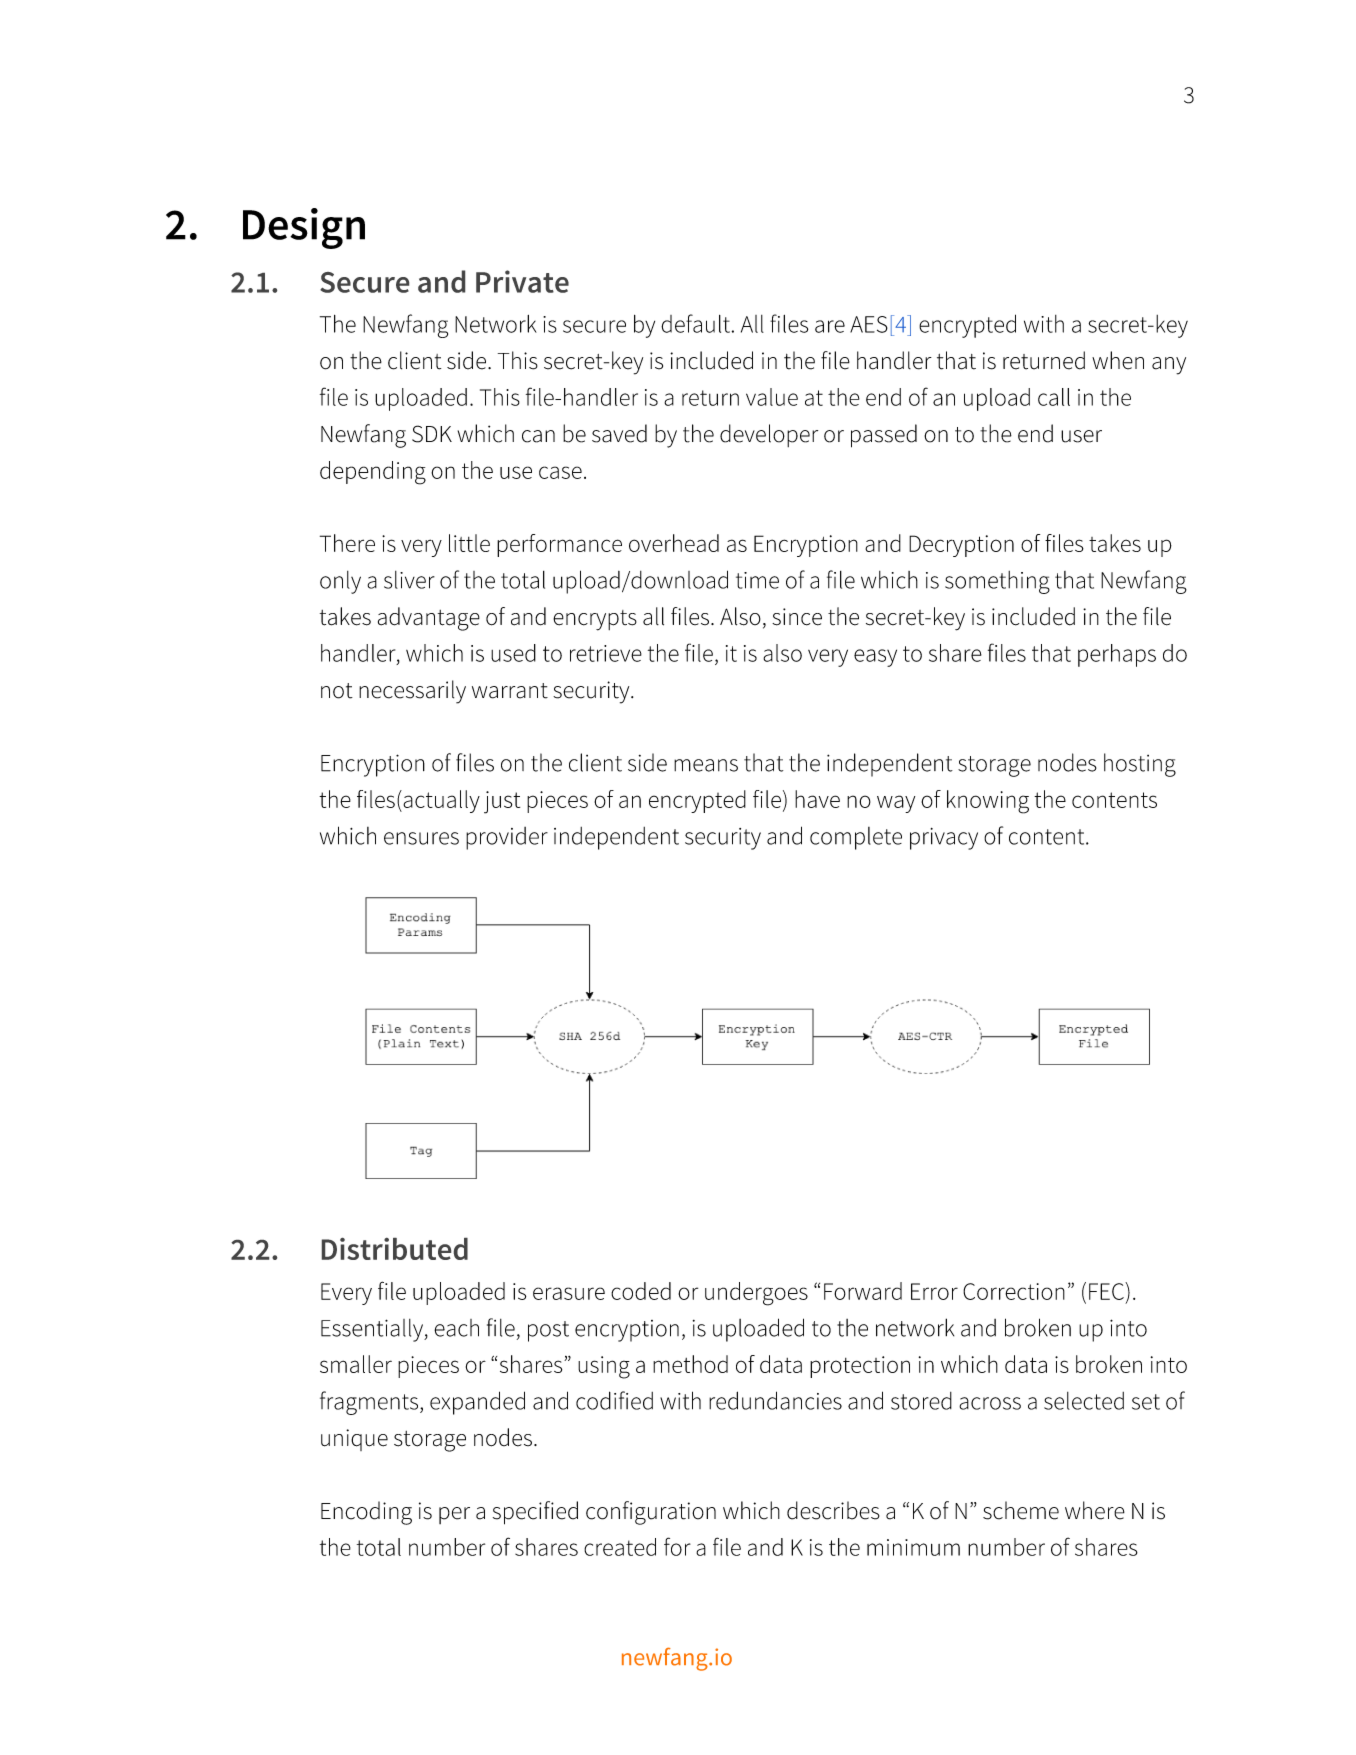 The image size is (1356, 1755). What do you see at coordinates (856, 838) in the screenshot?
I see `complete` at bounding box center [856, 838].
